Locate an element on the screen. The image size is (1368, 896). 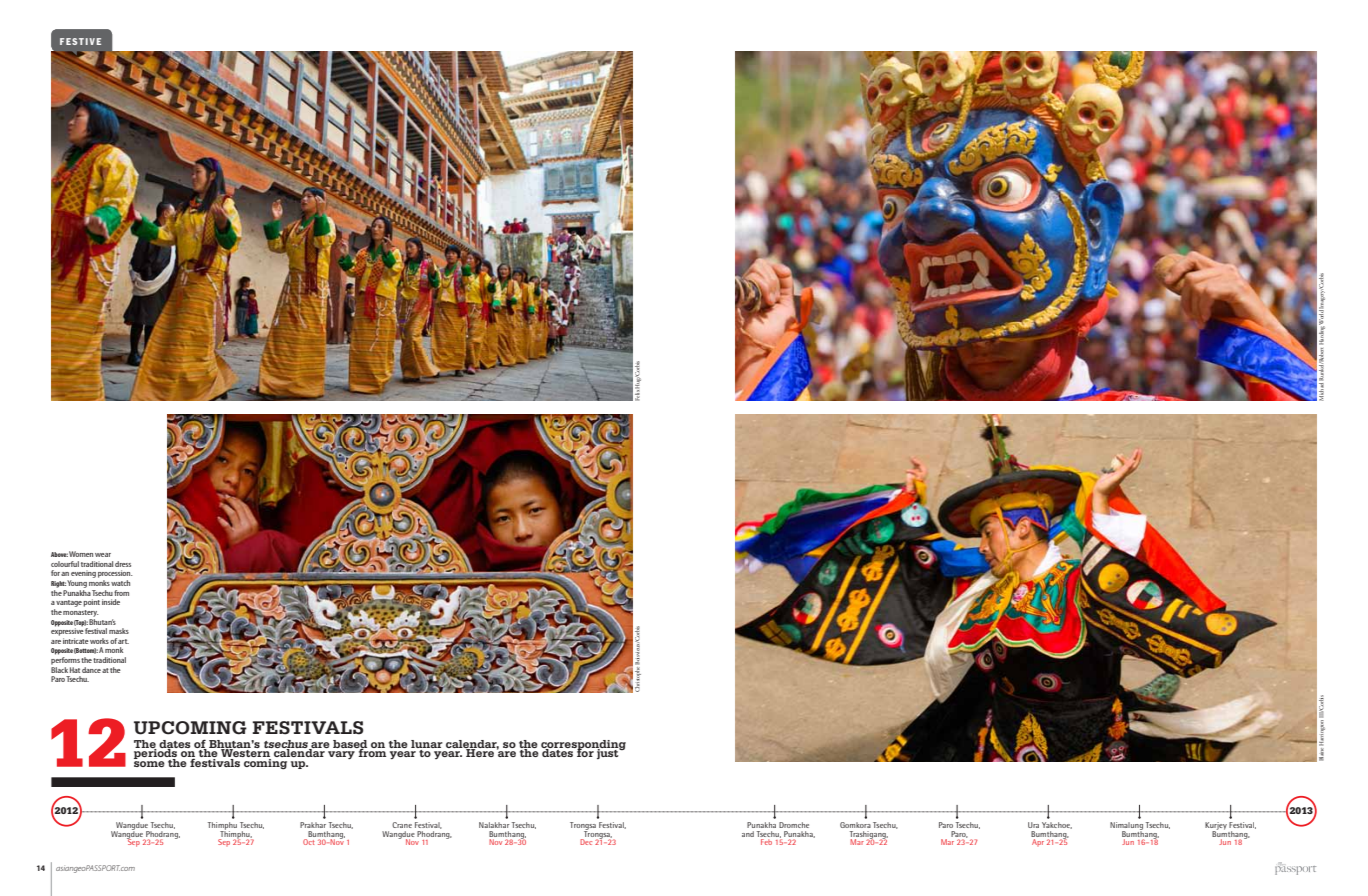
lunar is located at coordinates (427, 744).
